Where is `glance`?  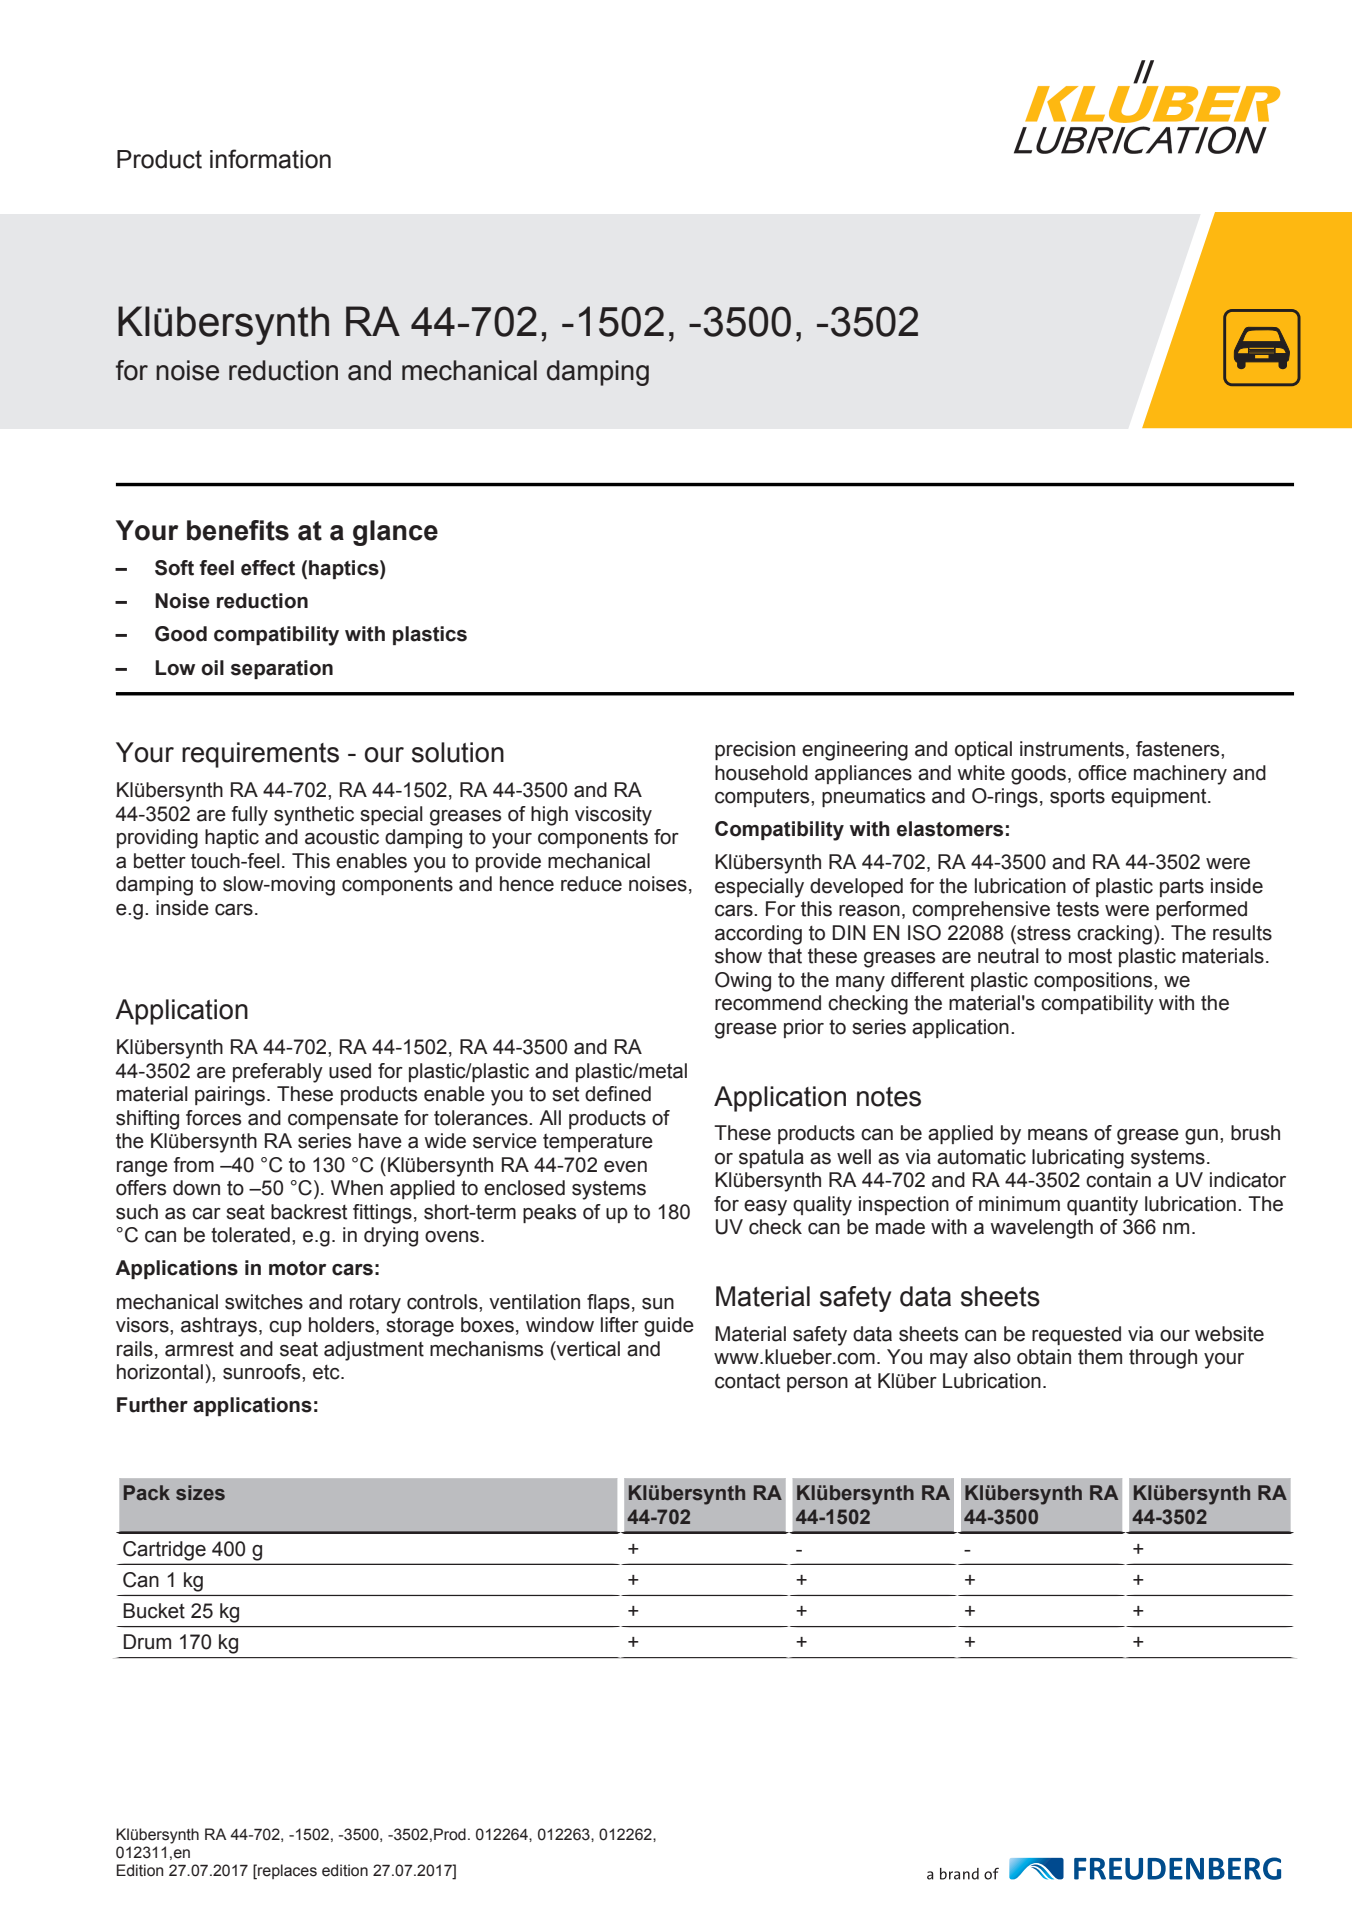
glance is located at coordinates (395, 533).
